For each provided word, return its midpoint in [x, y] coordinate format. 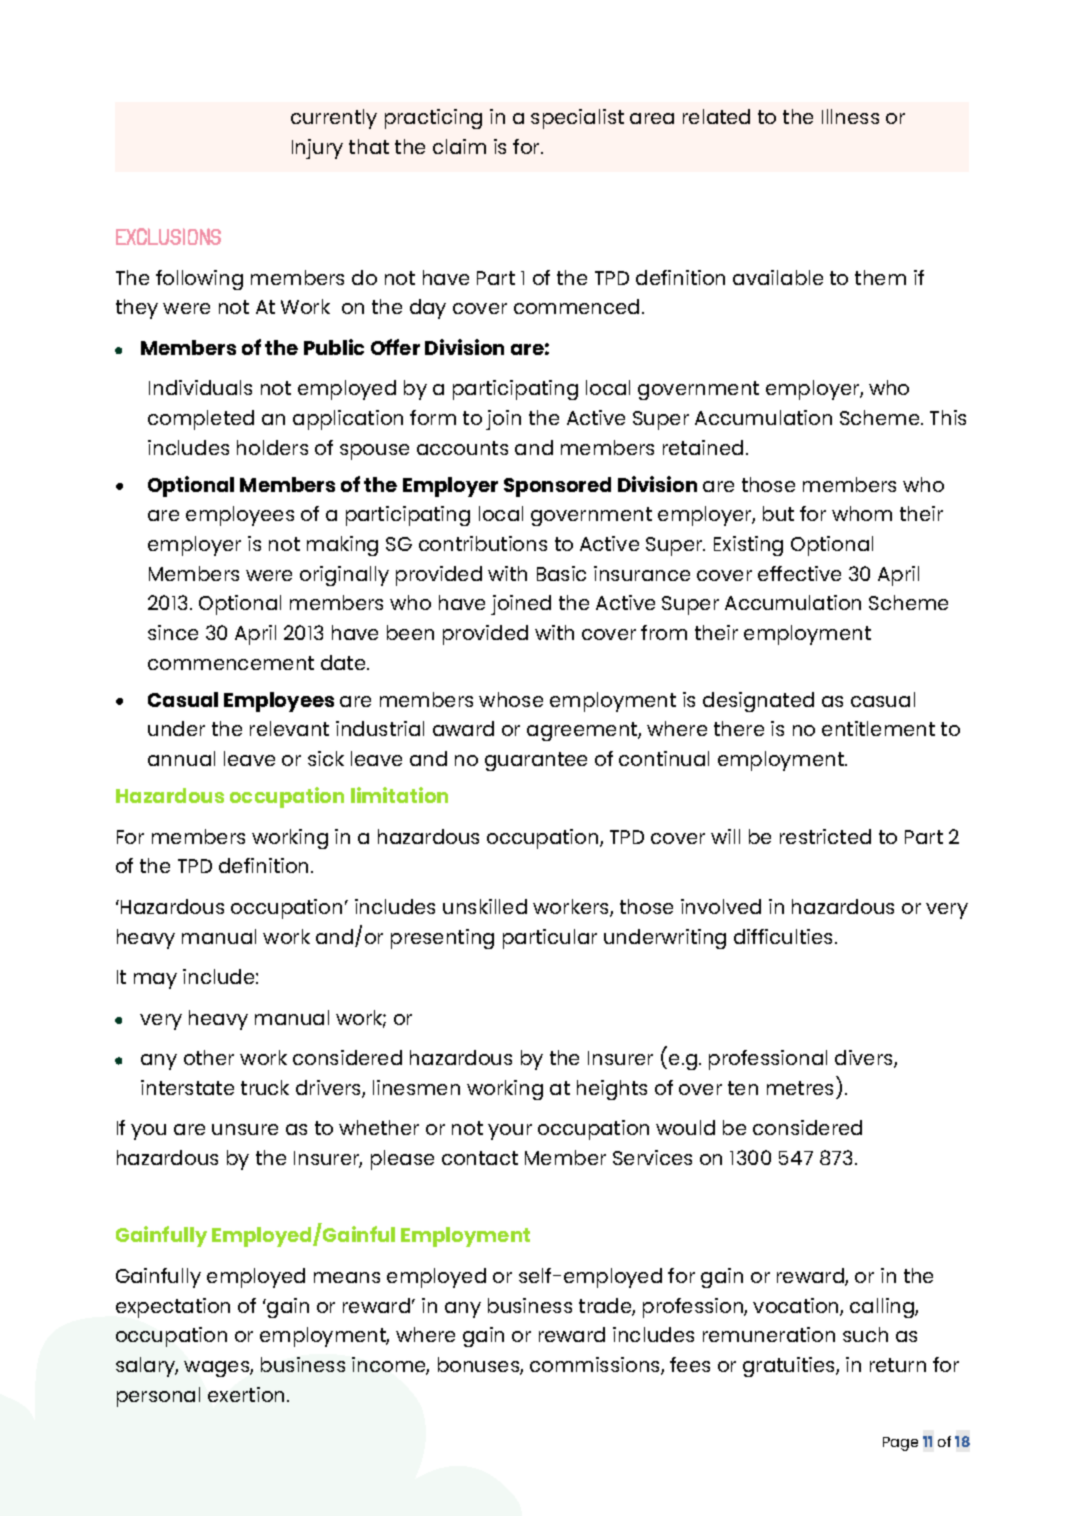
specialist [577, 119]
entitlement [878, 728]
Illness [850, 116]
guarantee [536, 761]
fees [690, 1364]
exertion [246, 1394]
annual [181, 758]
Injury [317, 149]
